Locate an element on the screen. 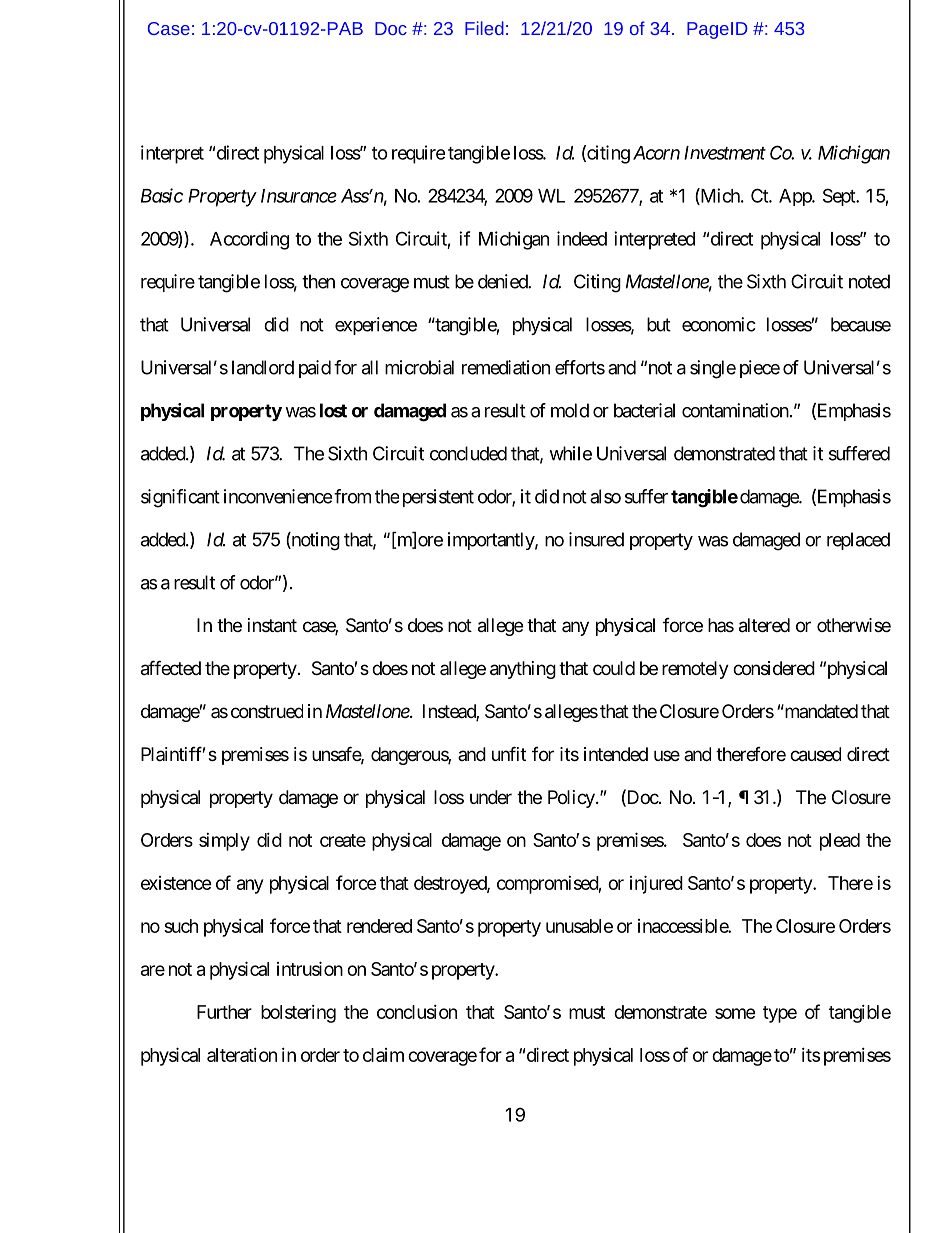 This screenshot has width=952, height=1233. Filed is located at coordinates (484, 28).
